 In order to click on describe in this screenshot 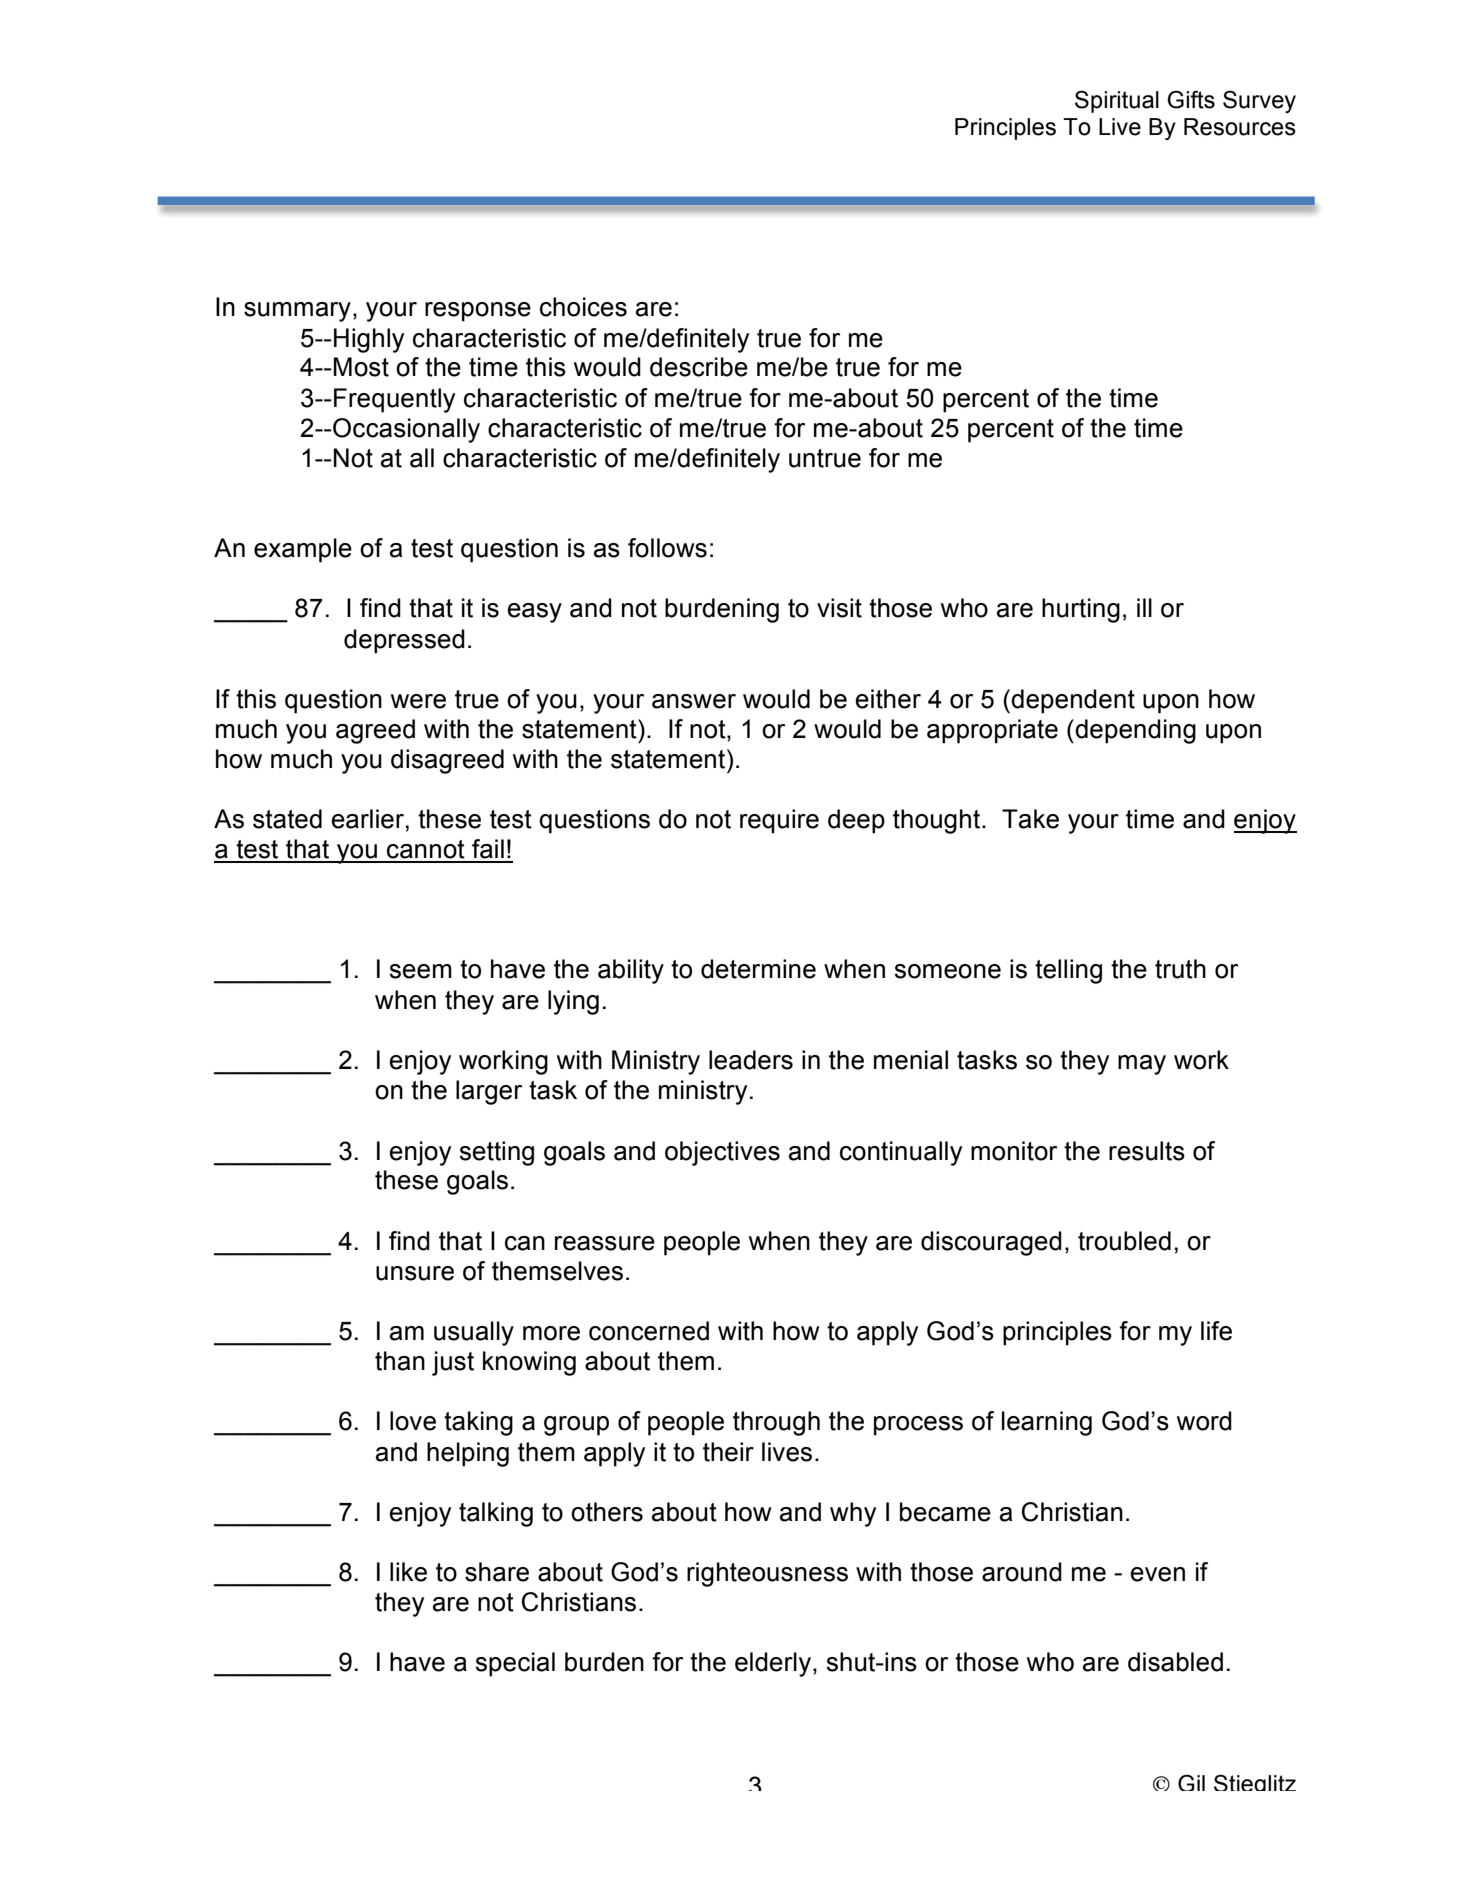, I will do `click(699, 367)`.
